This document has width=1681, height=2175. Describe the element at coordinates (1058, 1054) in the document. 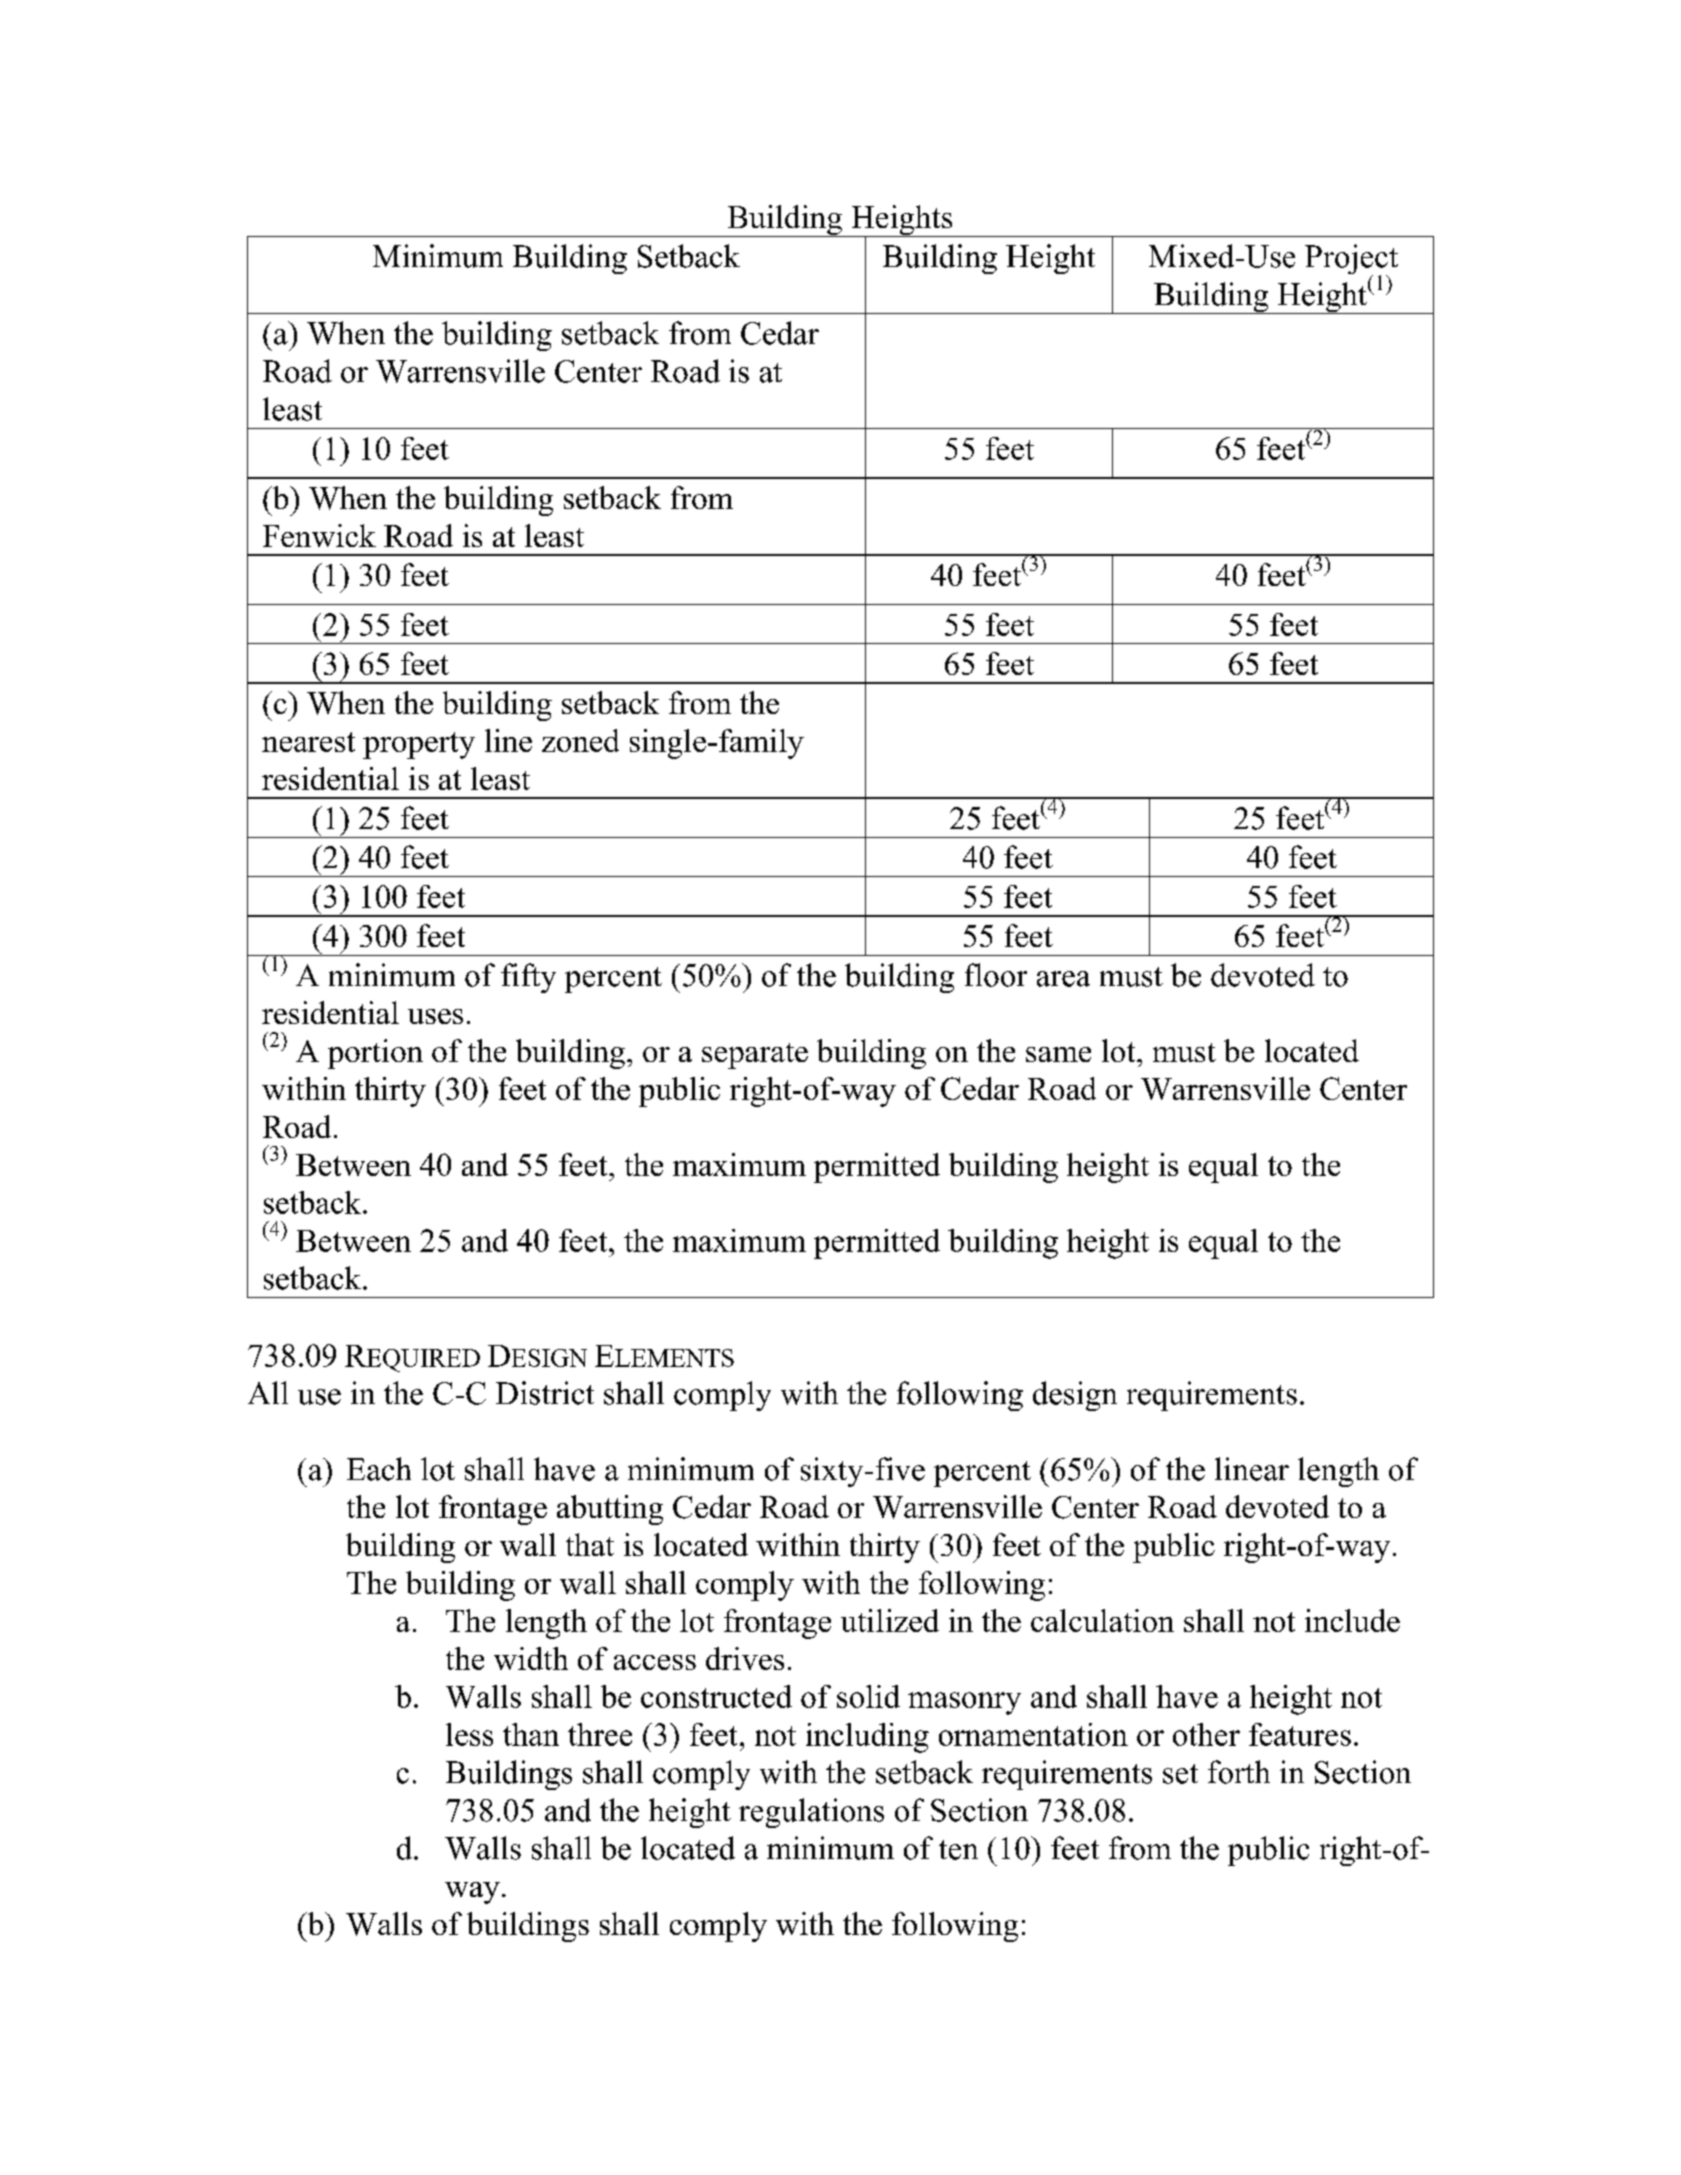

I see `same` at that location.
